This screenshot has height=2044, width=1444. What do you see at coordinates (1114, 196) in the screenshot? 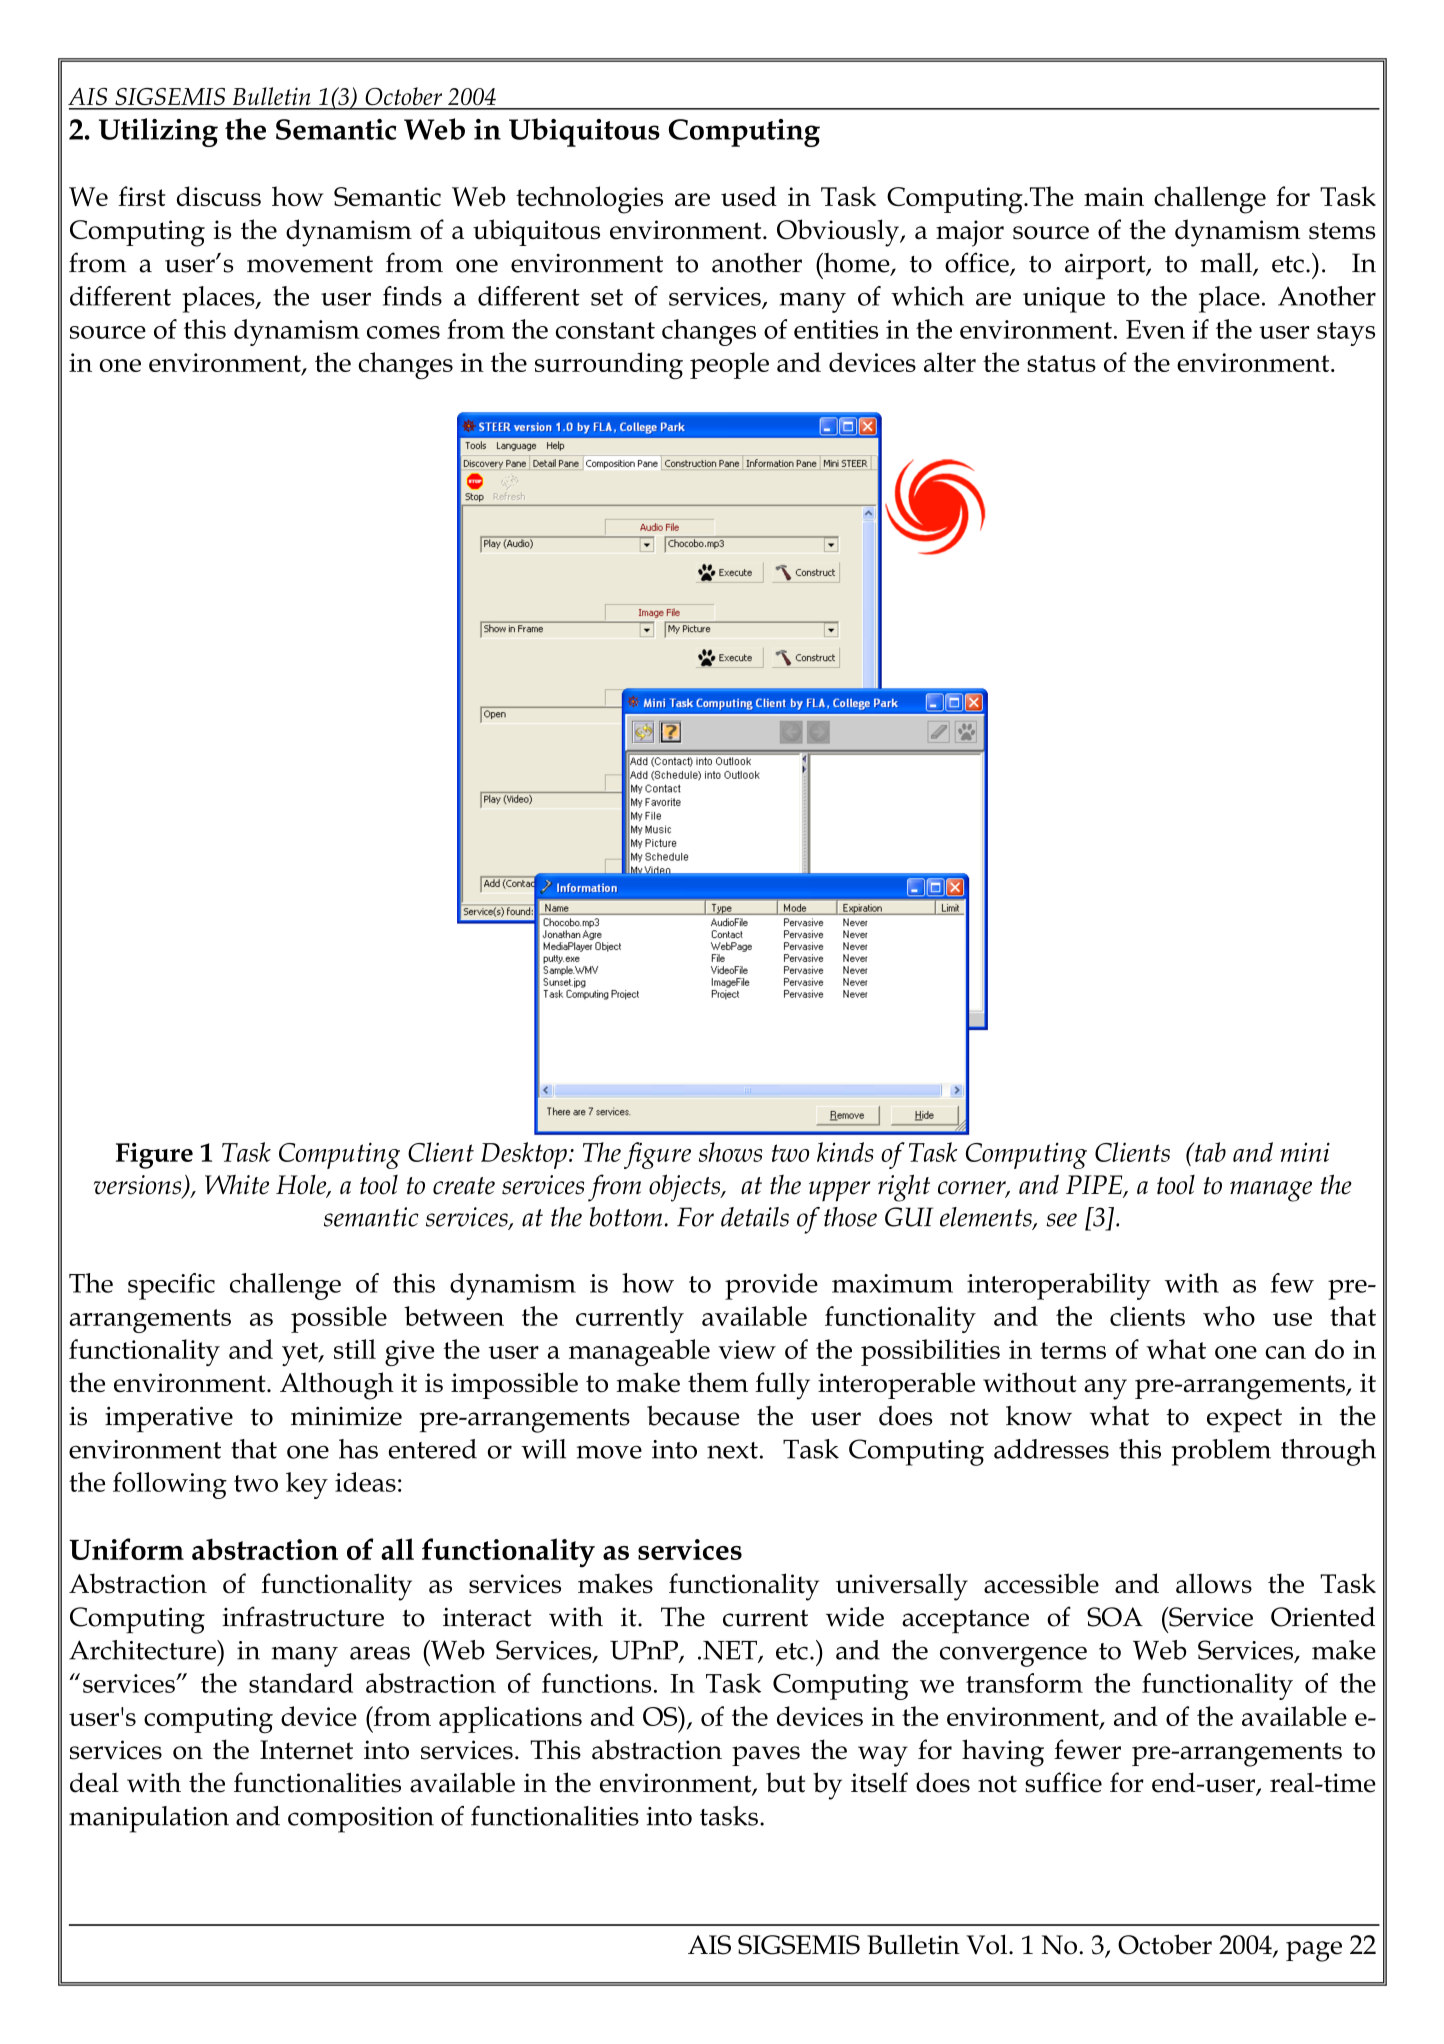
I see `main` at bounding box center [1114, 196].
